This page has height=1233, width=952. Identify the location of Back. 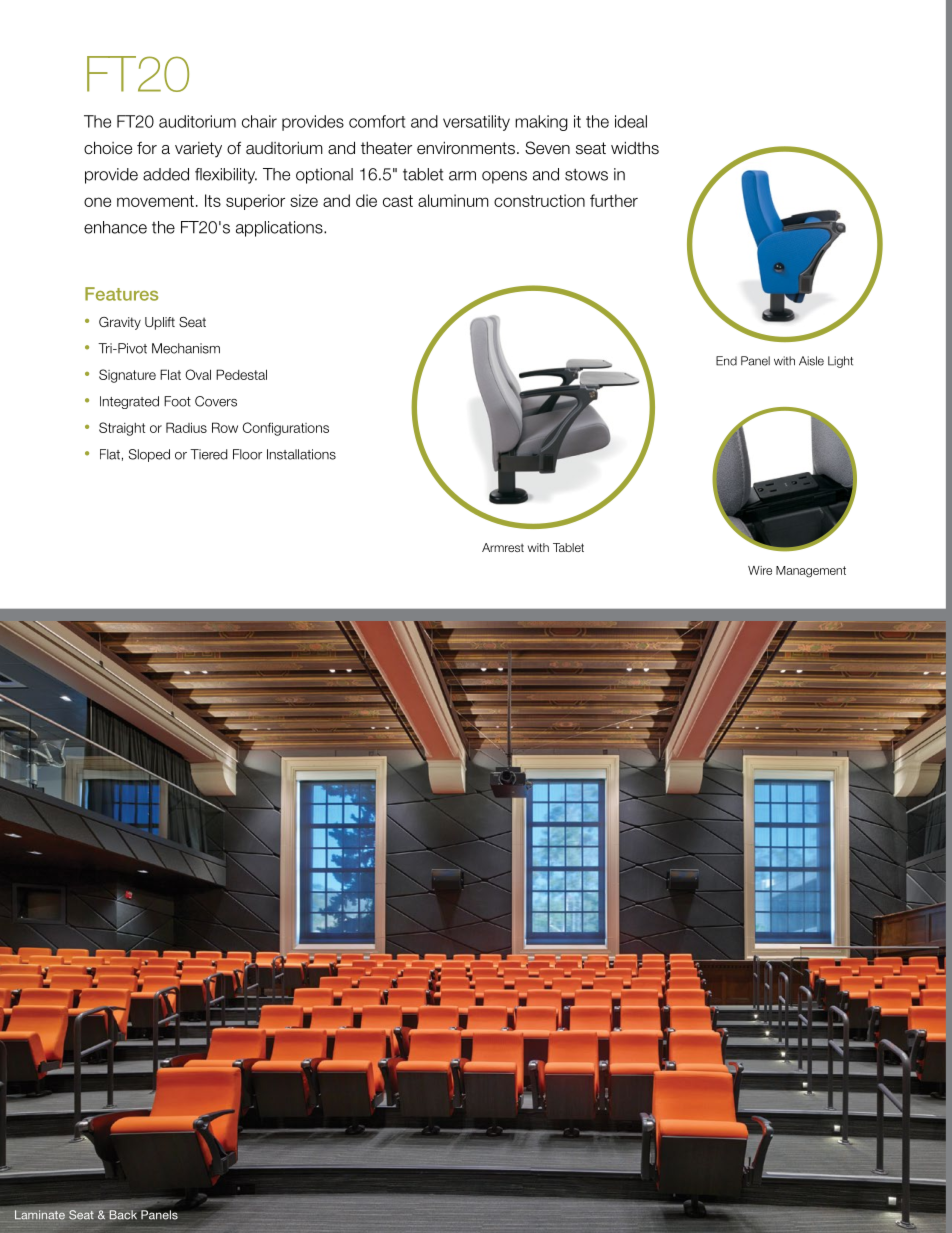
(123, 1215).
